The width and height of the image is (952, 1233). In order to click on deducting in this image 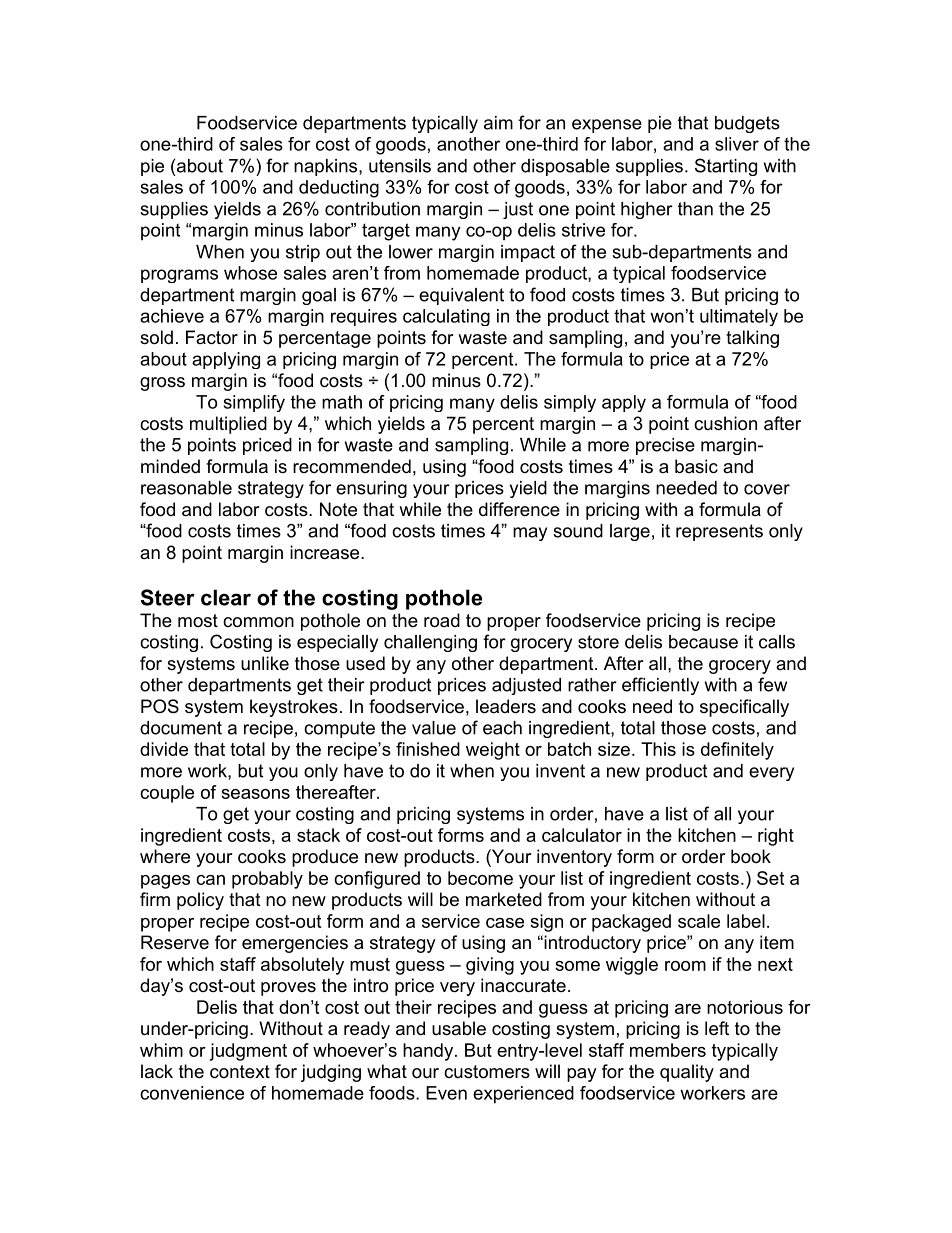, I will do `click(339, 189)`.
